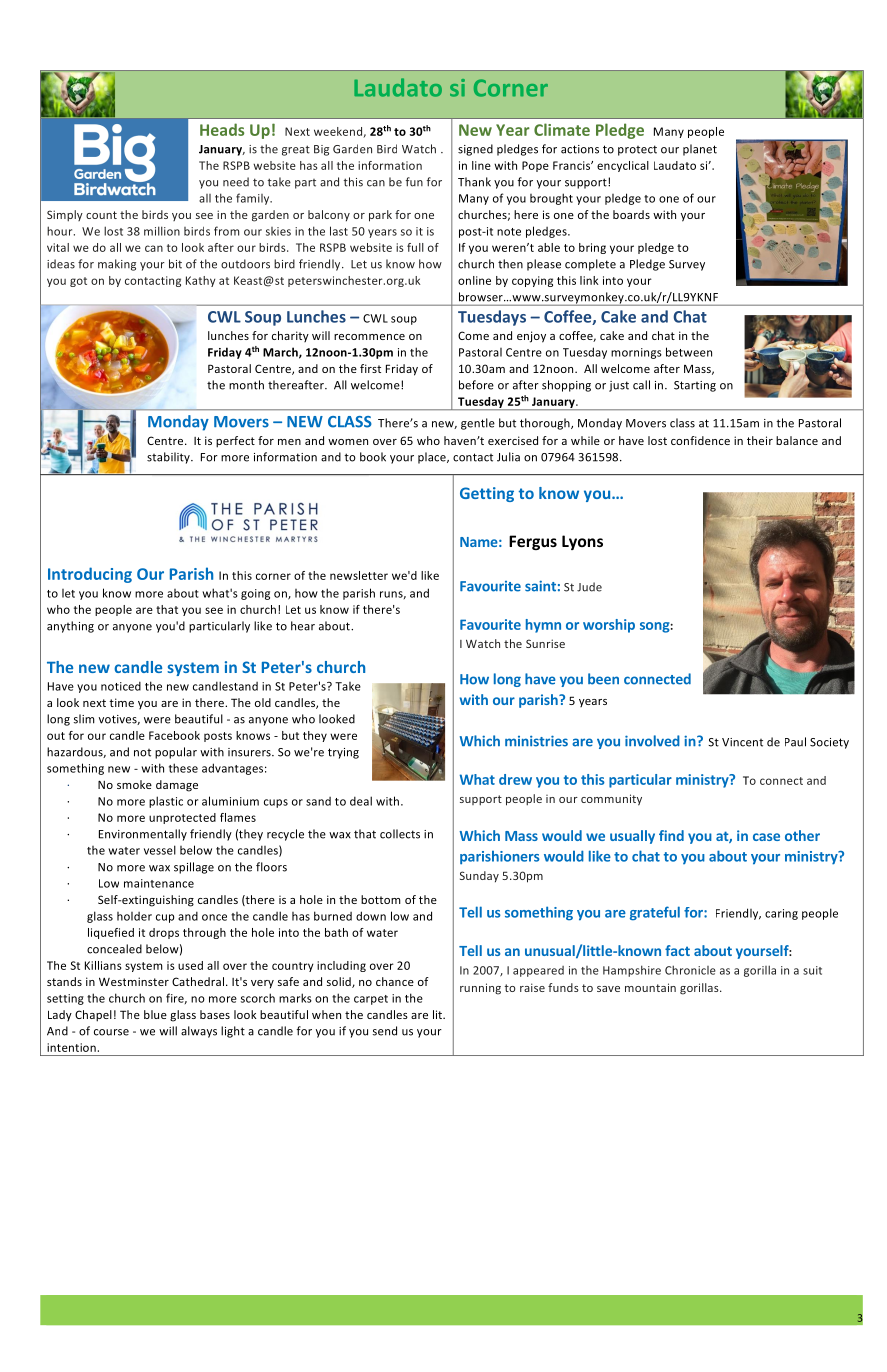 This image has width=887, height=1372. I want to click on signed, so click(475, 150).
